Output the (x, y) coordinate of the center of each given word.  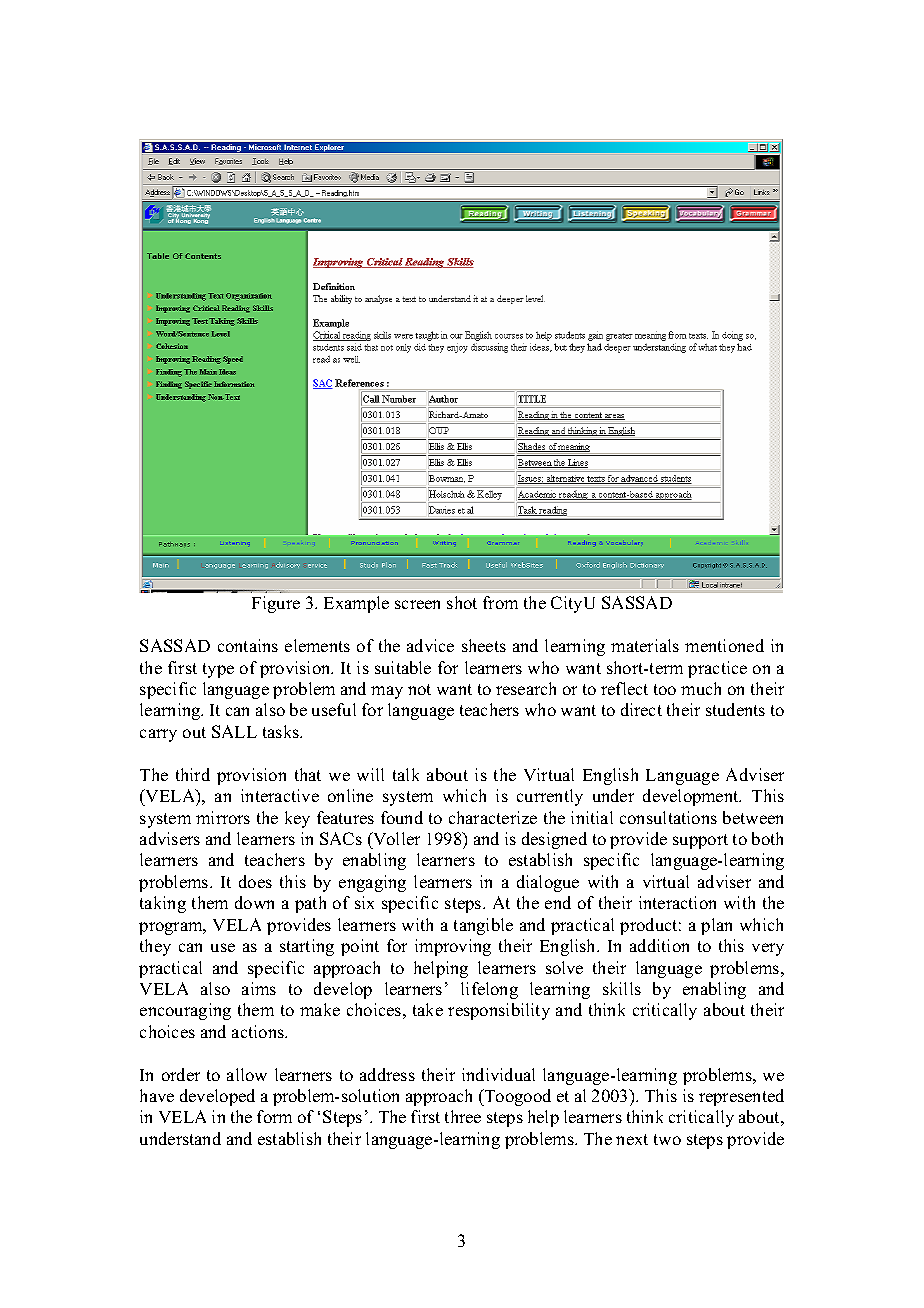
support (700, 841)
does (255, 881)
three (463, 1116)
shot (462, 602)
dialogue (548, 883)
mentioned (724, 645)
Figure (276, 604)
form (274, 1116)
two (667, 1139)
